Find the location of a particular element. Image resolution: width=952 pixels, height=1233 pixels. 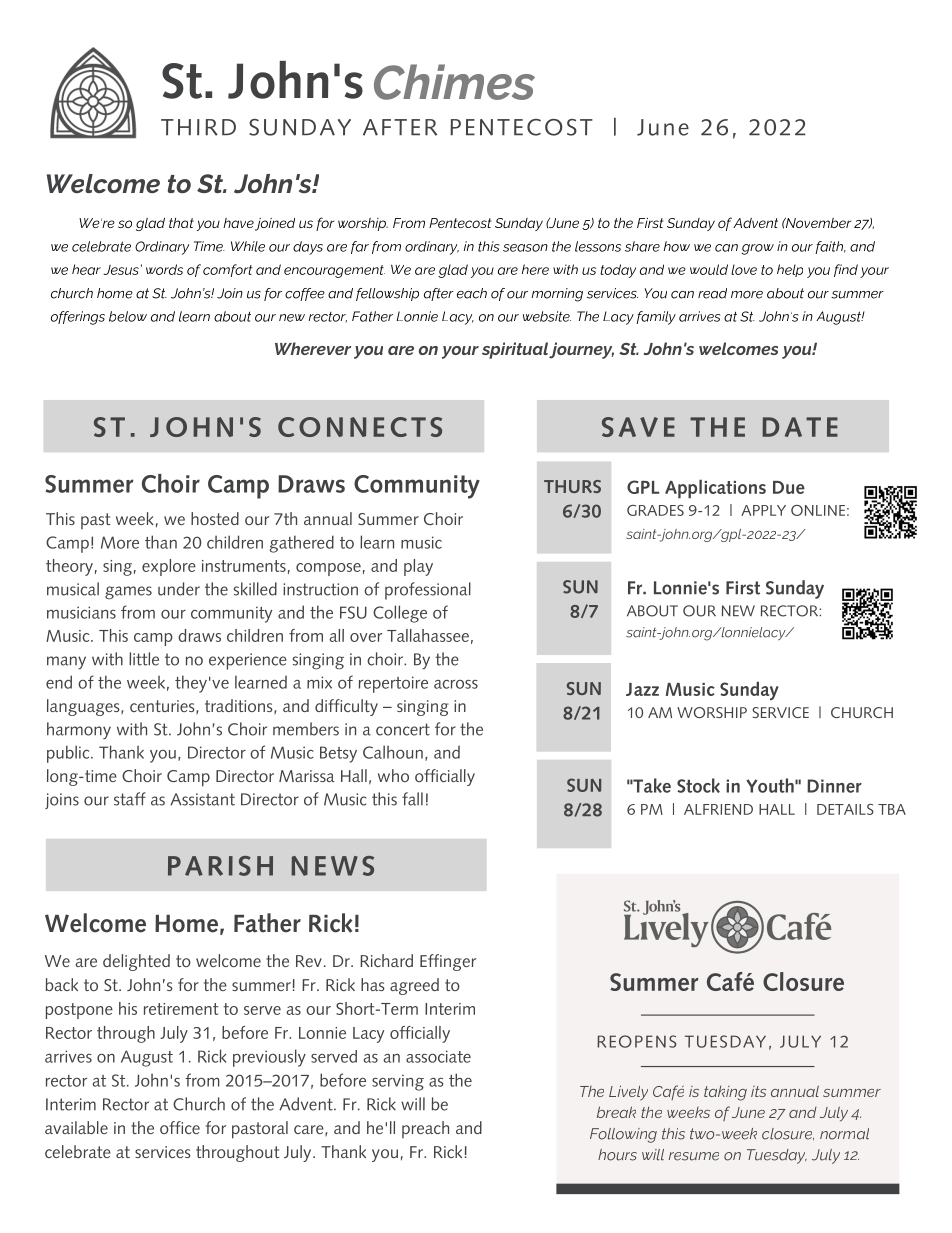

DATE is located at coordinates (800, 427).
